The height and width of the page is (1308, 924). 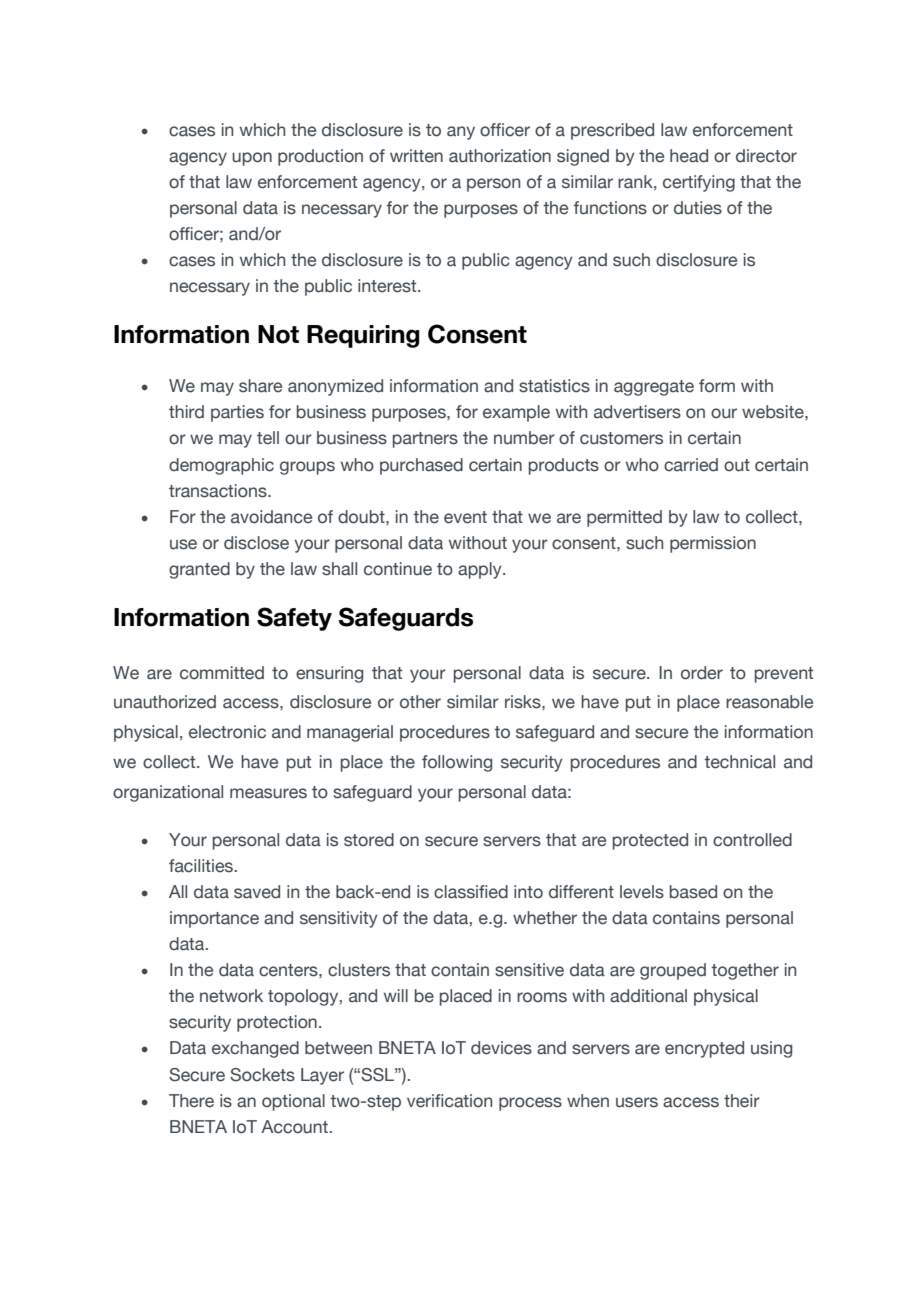 I want to click on upon, so click(x=252, y=159).
